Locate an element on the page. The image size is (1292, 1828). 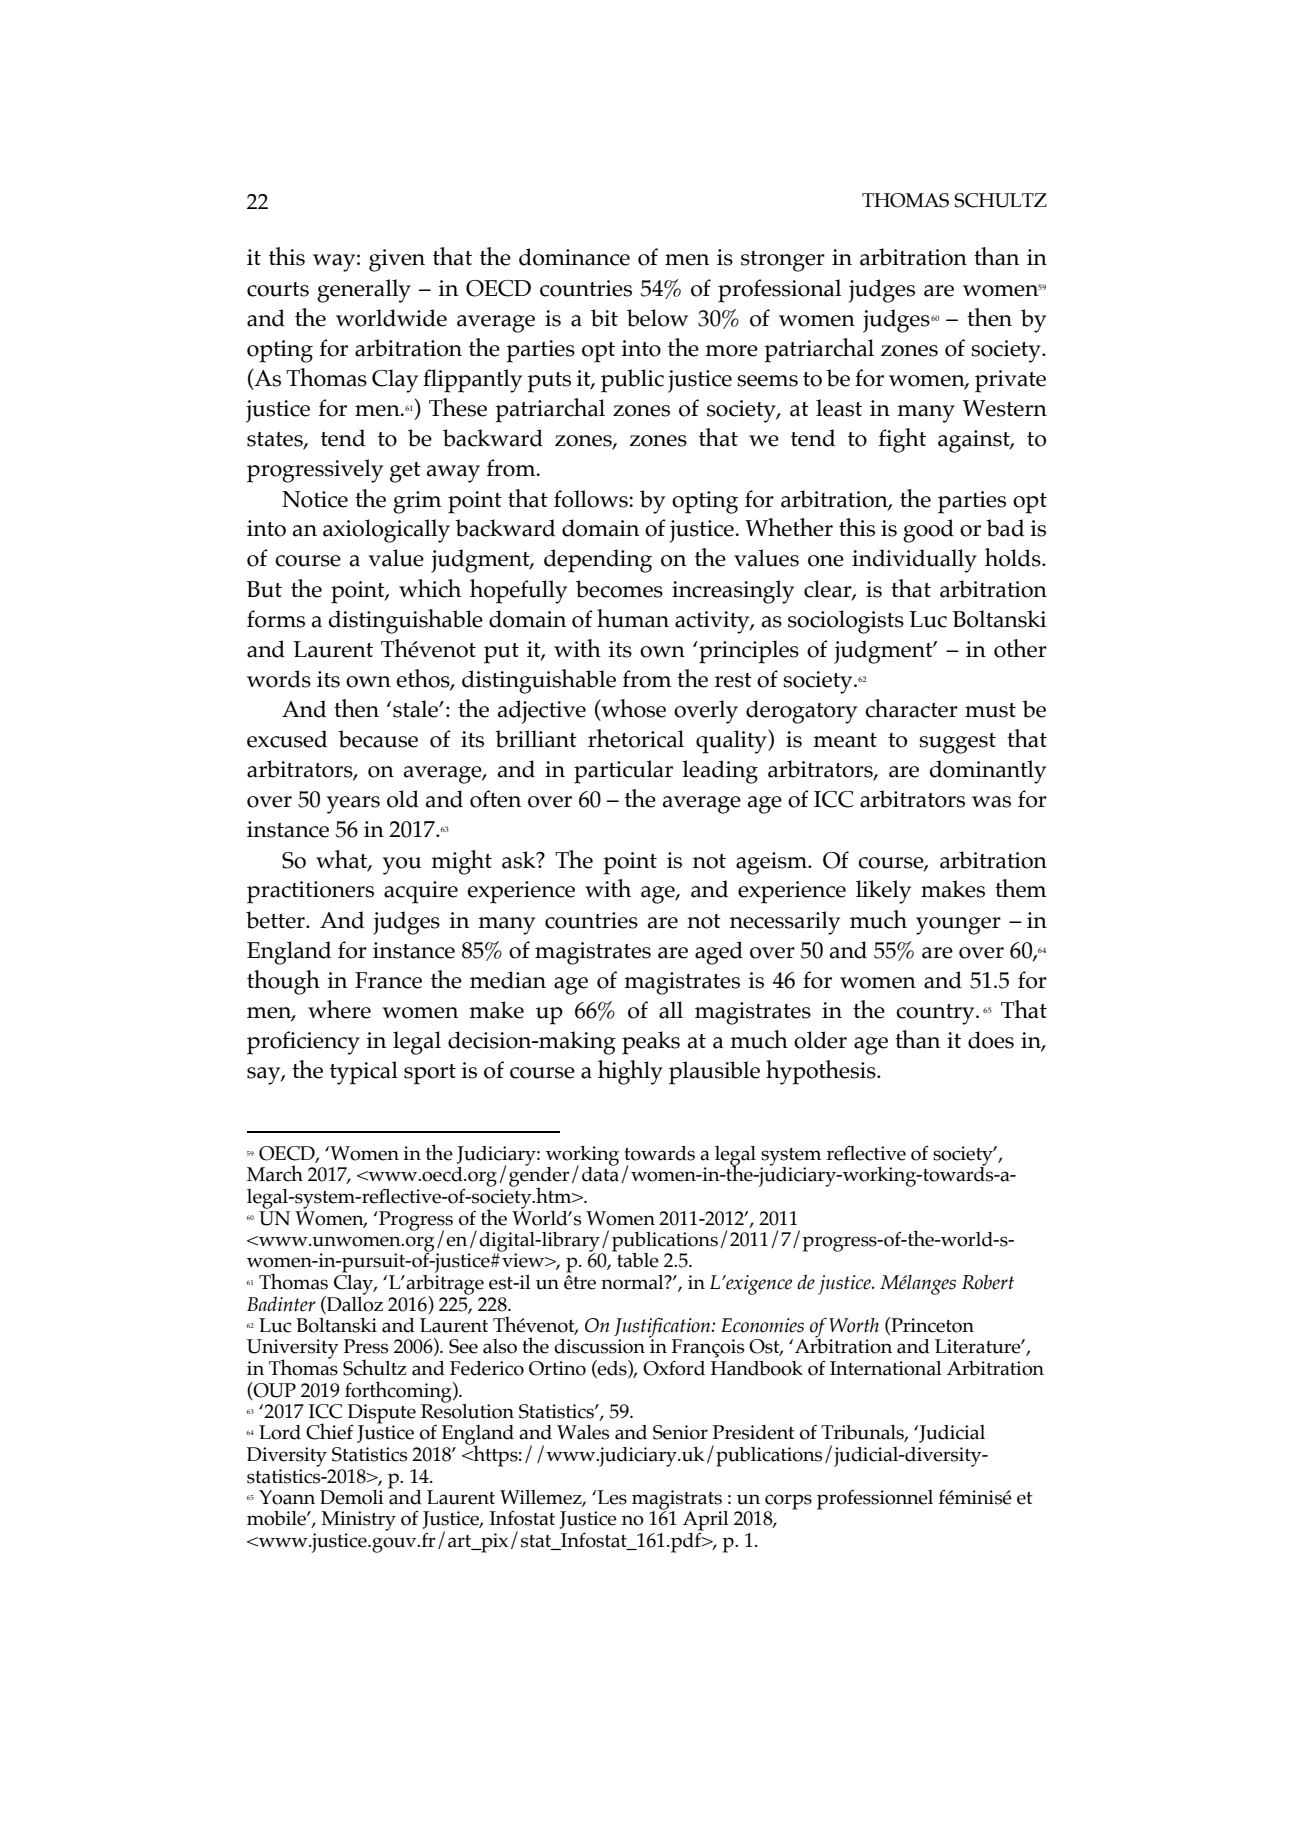
generally is located at coordinates (364, 291).
